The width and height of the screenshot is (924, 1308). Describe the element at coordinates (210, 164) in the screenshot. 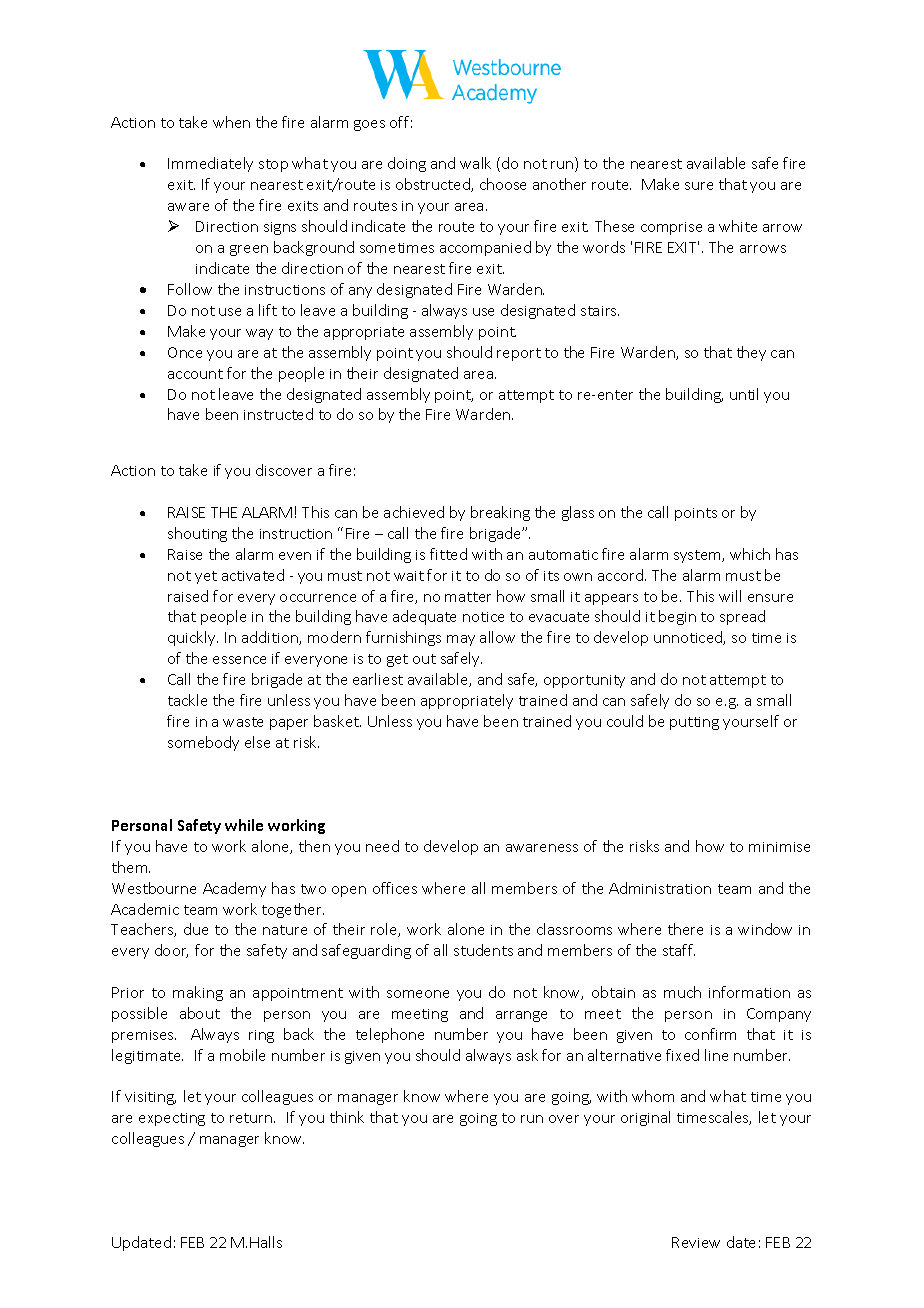

I see `Immediately` at that location.
